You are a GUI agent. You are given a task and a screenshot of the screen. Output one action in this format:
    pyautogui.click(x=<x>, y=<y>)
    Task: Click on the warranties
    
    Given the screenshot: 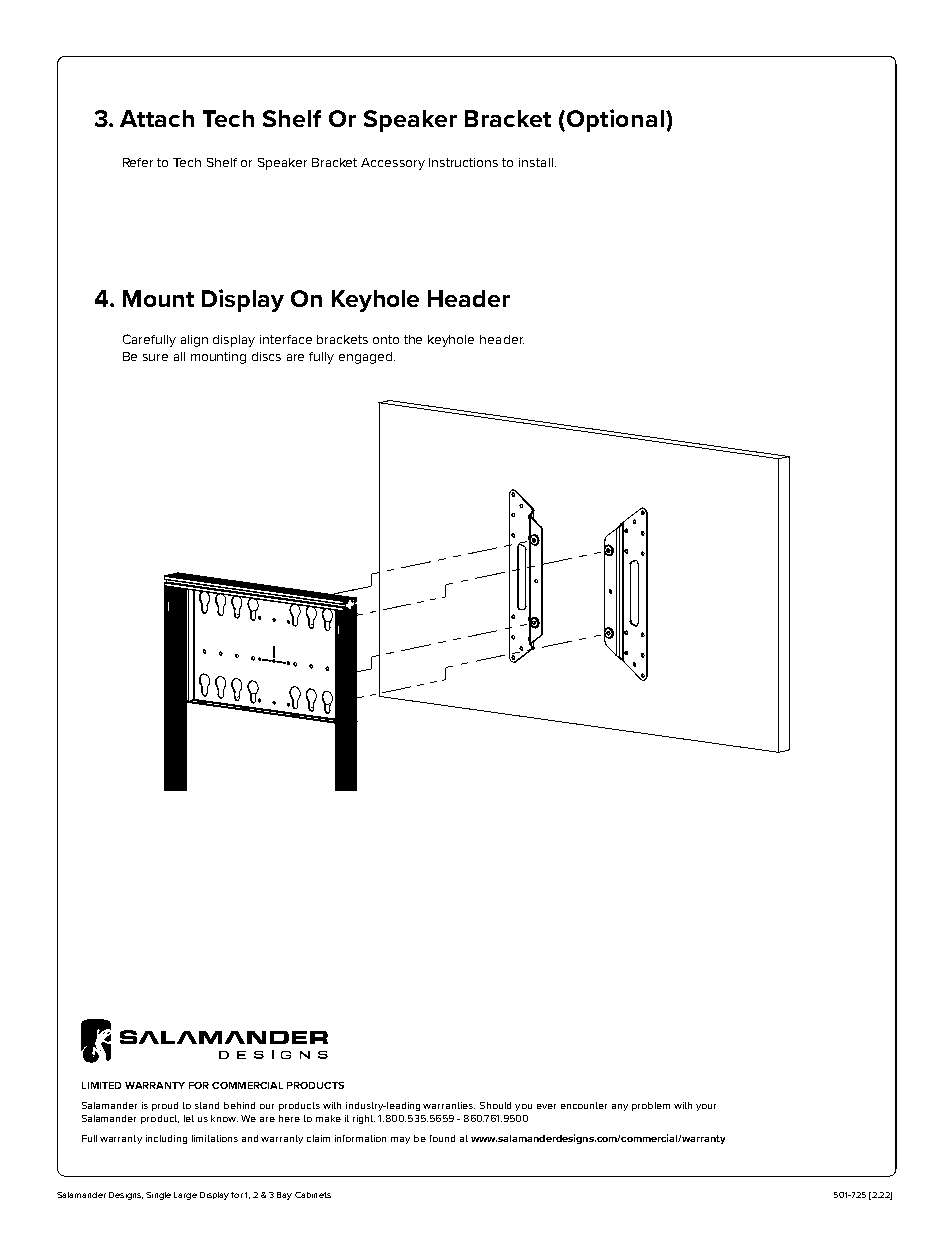 What is the action you would take?
    pyautogui.click(x=449, y=1105)
